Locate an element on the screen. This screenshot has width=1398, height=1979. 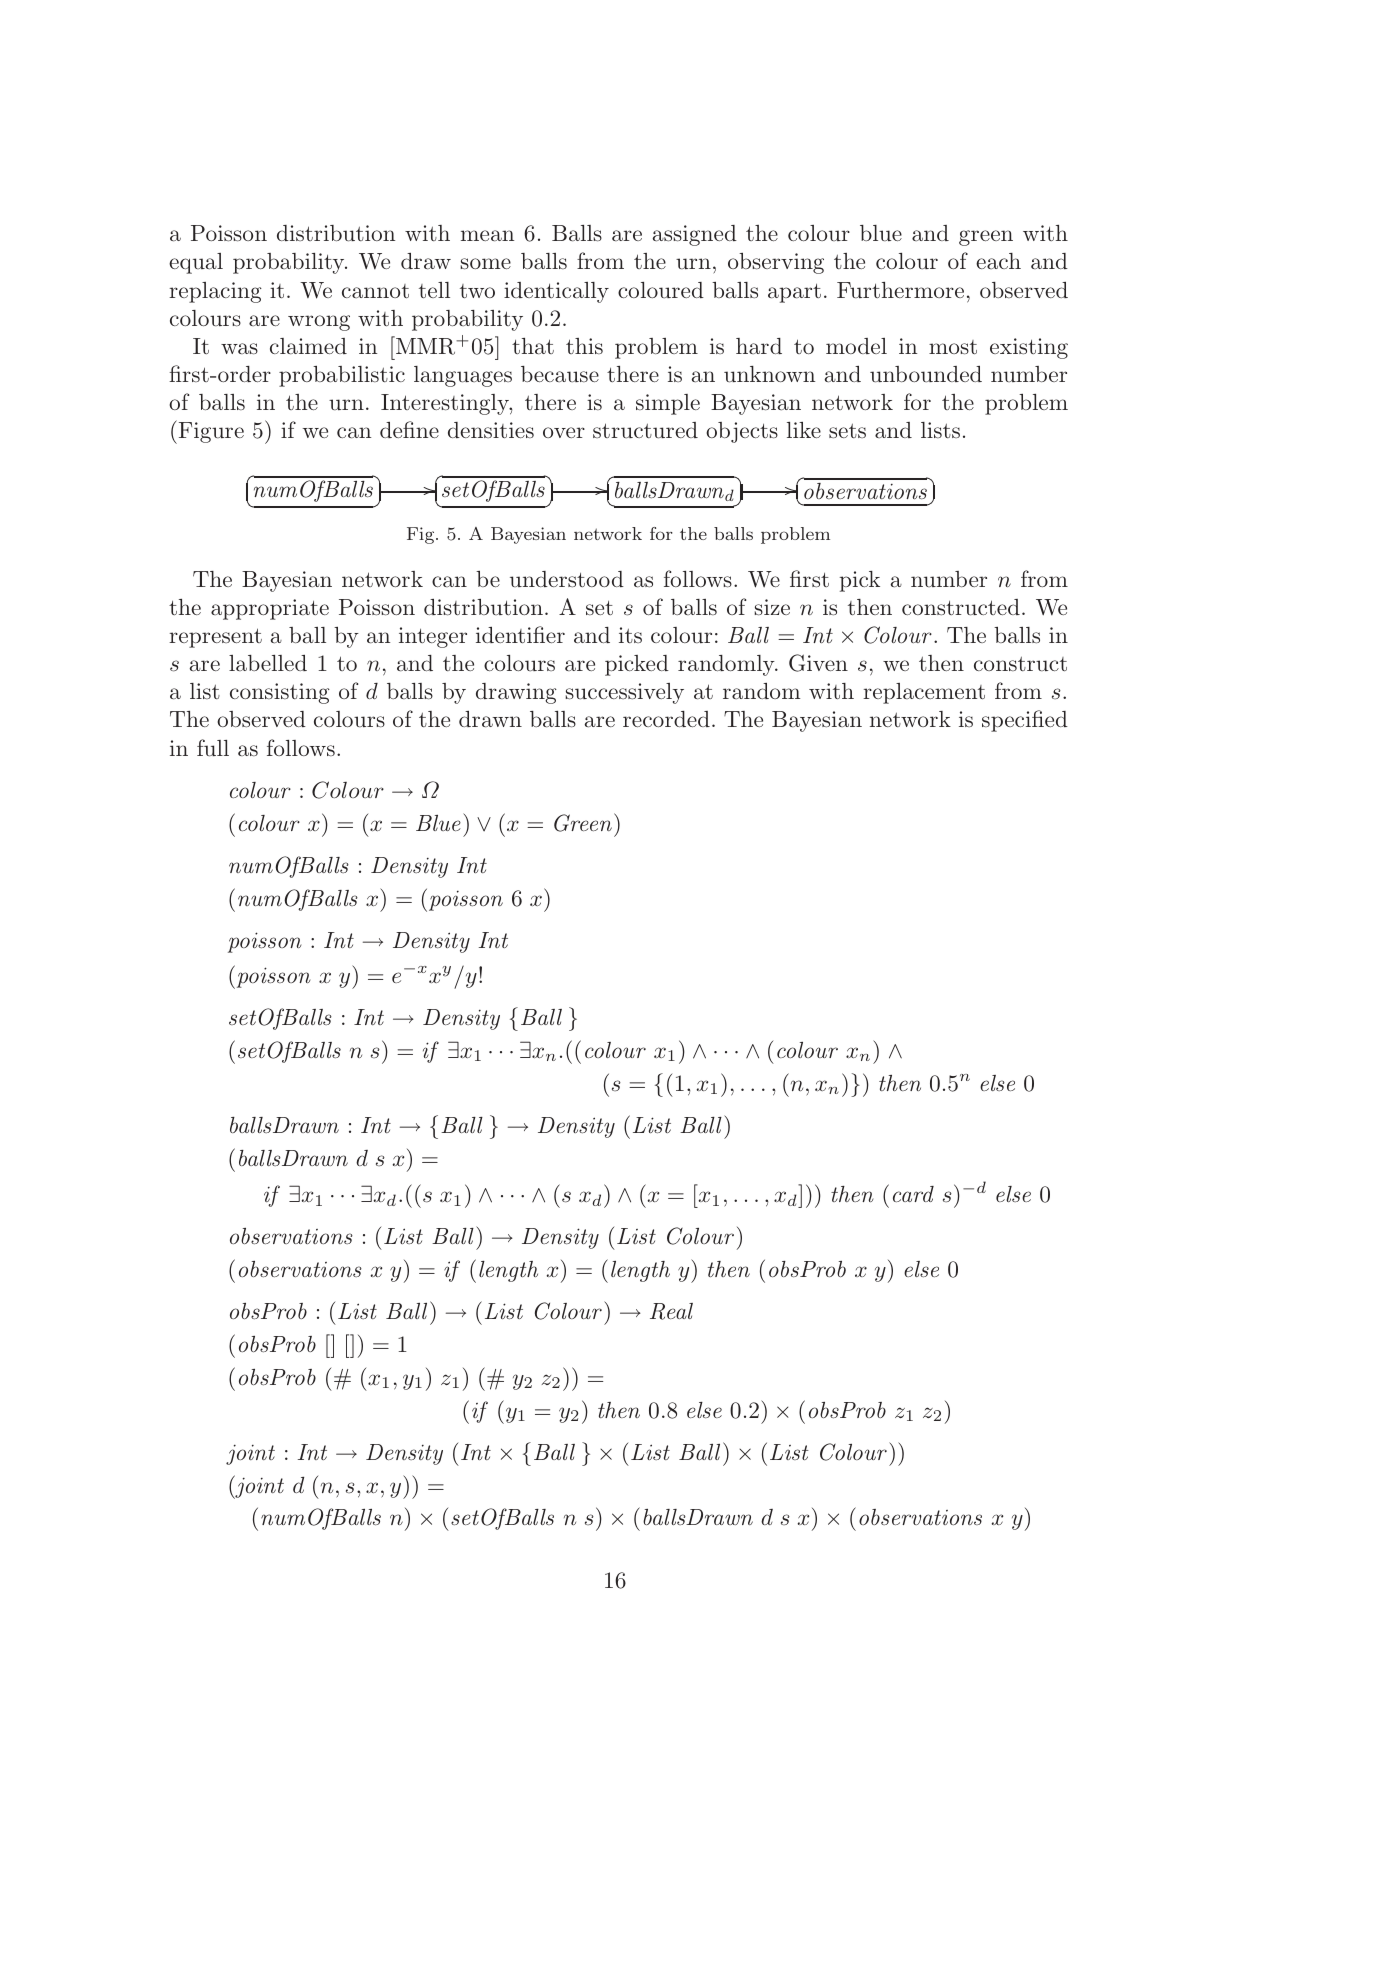
recorded is located at coordinates (666, 719).
